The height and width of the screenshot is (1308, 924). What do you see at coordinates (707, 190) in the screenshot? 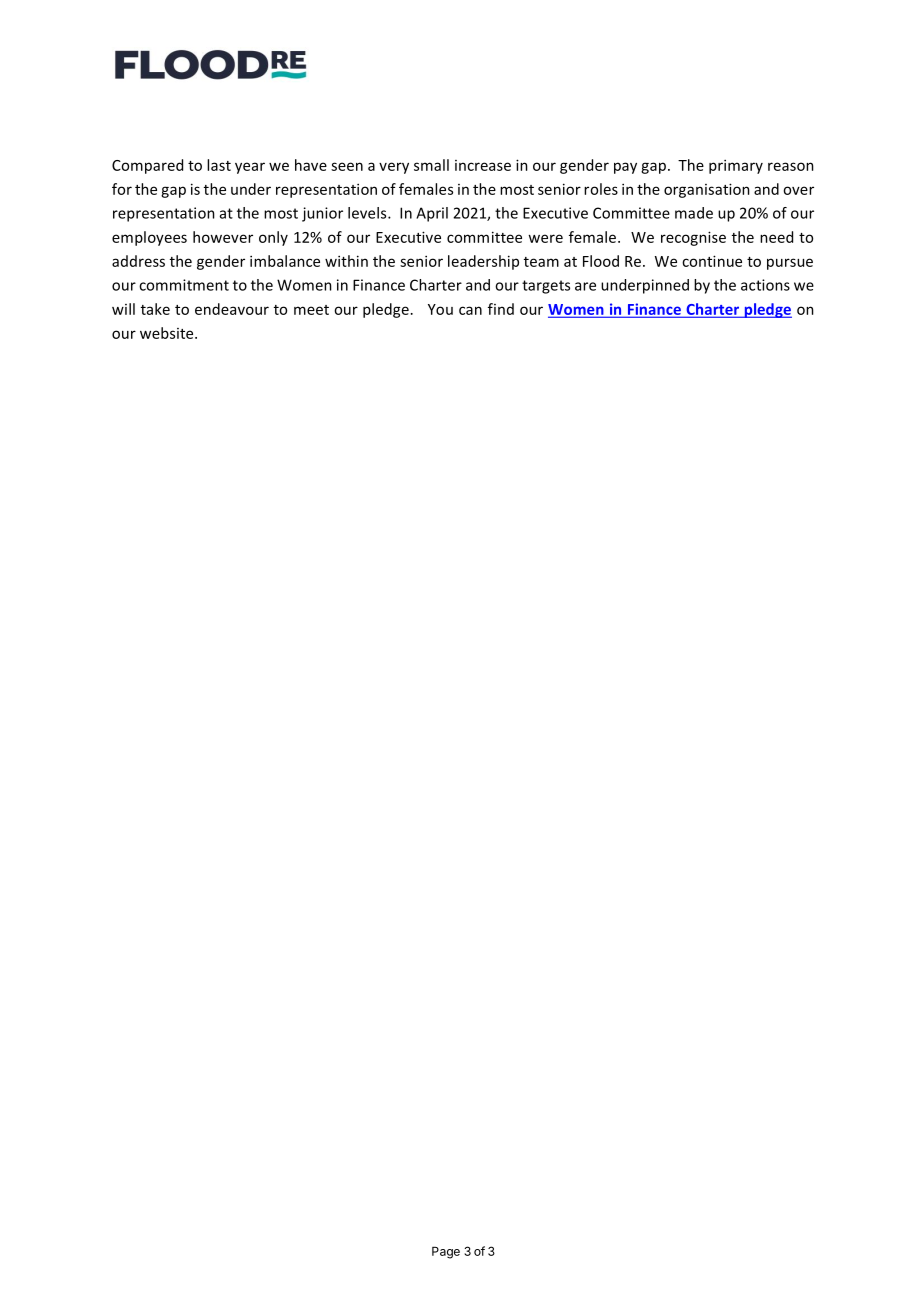
I see `organisation` at bounding box center [707, 190].
